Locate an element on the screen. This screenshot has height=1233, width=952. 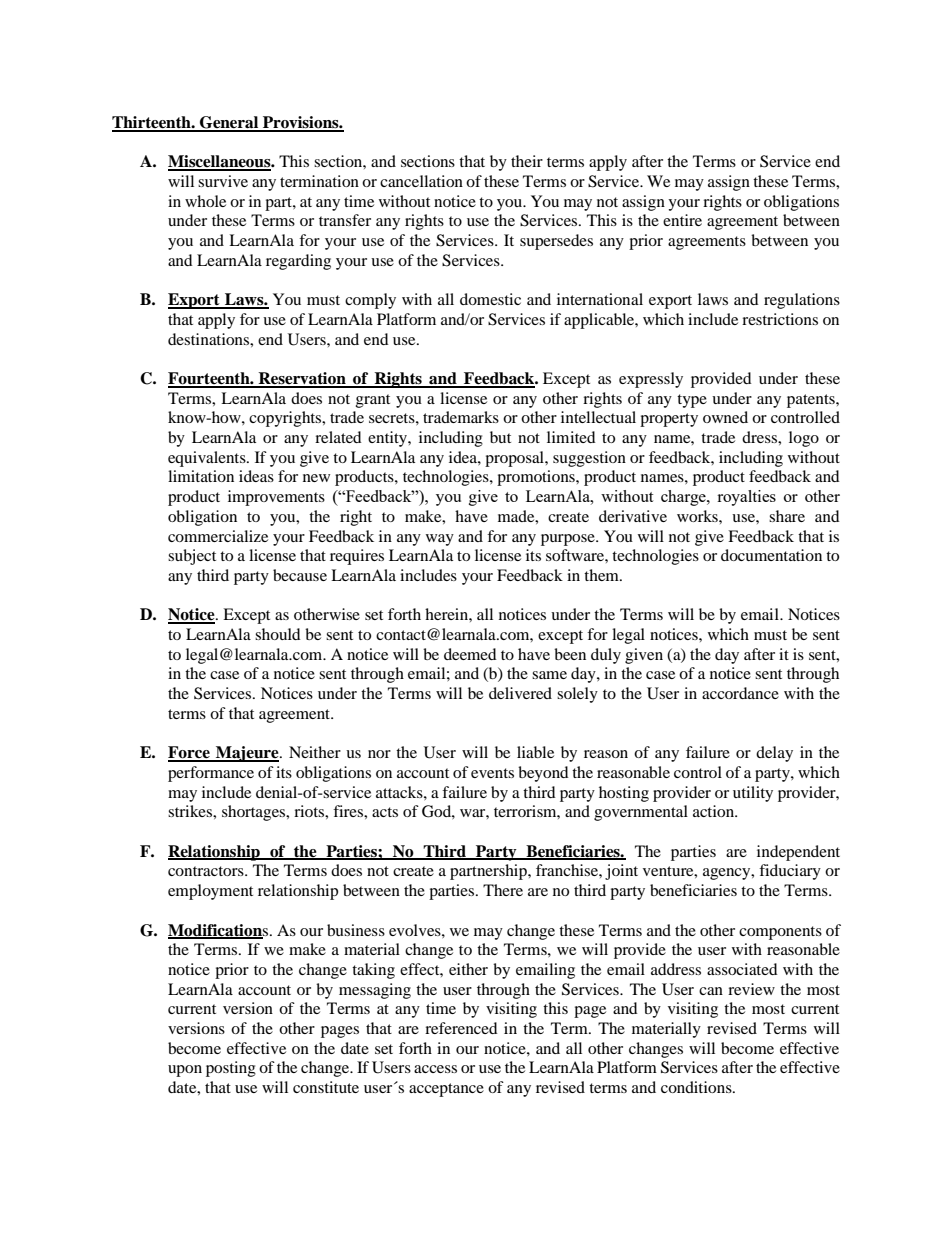
entire is located at coordinates (682, 220).
